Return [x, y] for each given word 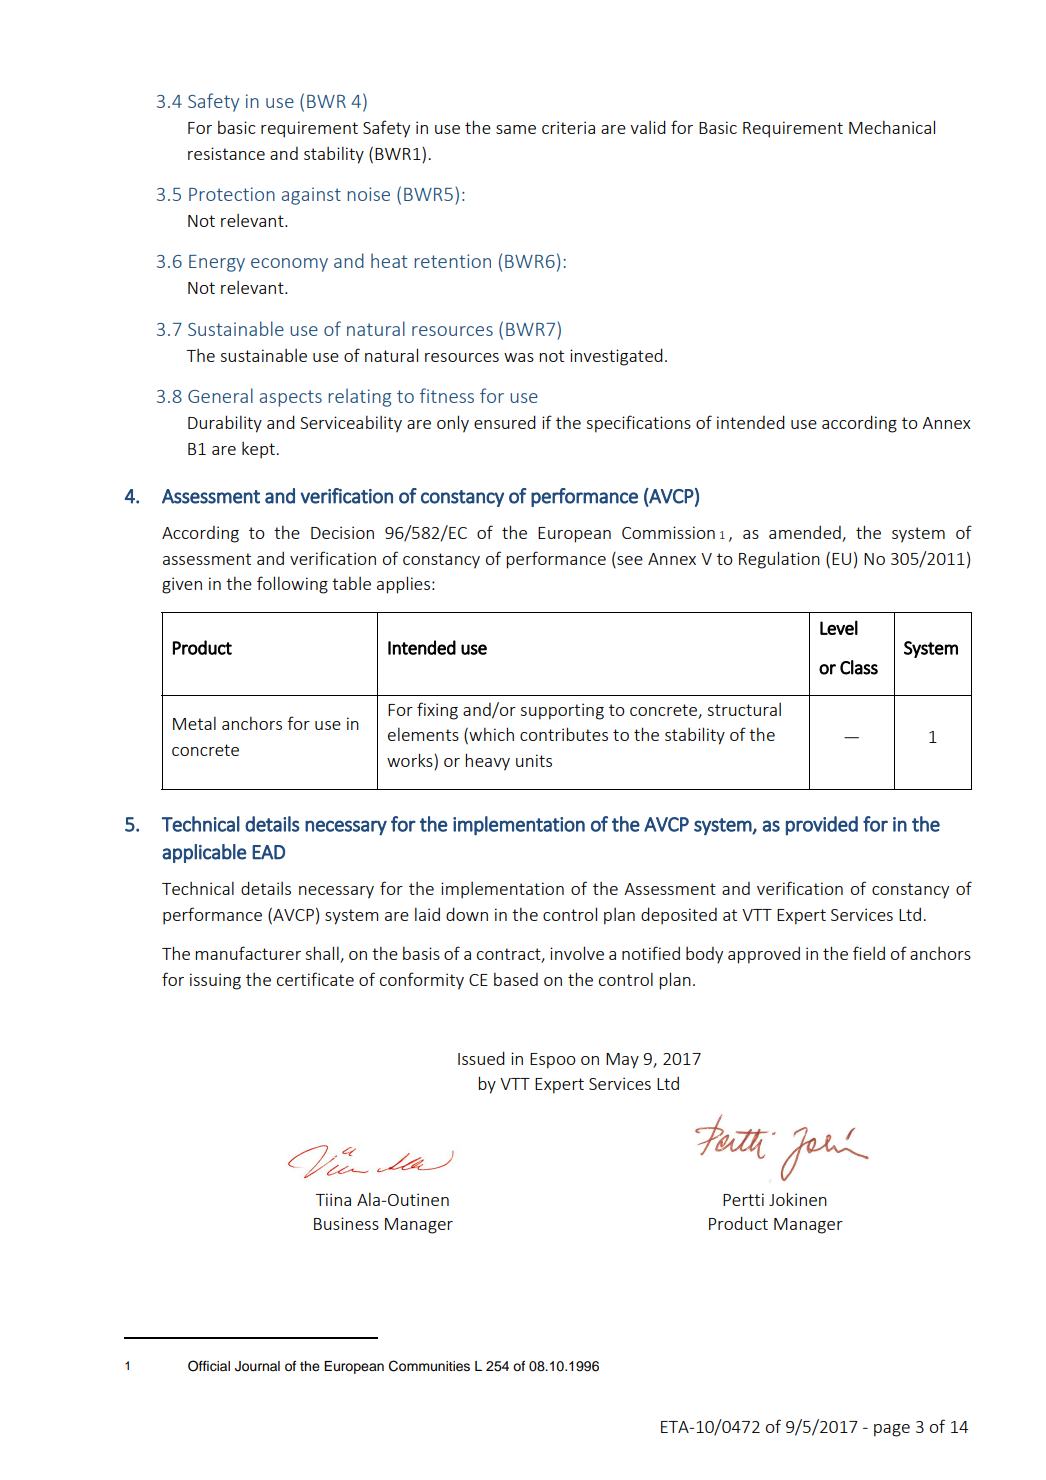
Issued [481, 1058]
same [516, 129]
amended [806, 533]
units [534, 760]
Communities [429, 1366]
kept [258, 450]
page [892, 1430]
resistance [226, 153]
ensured [505, 422]
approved [764, 955]
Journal [257, 1366]
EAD [268, 852]
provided [822, 825]
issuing [215, 981]
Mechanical [892, 127]
